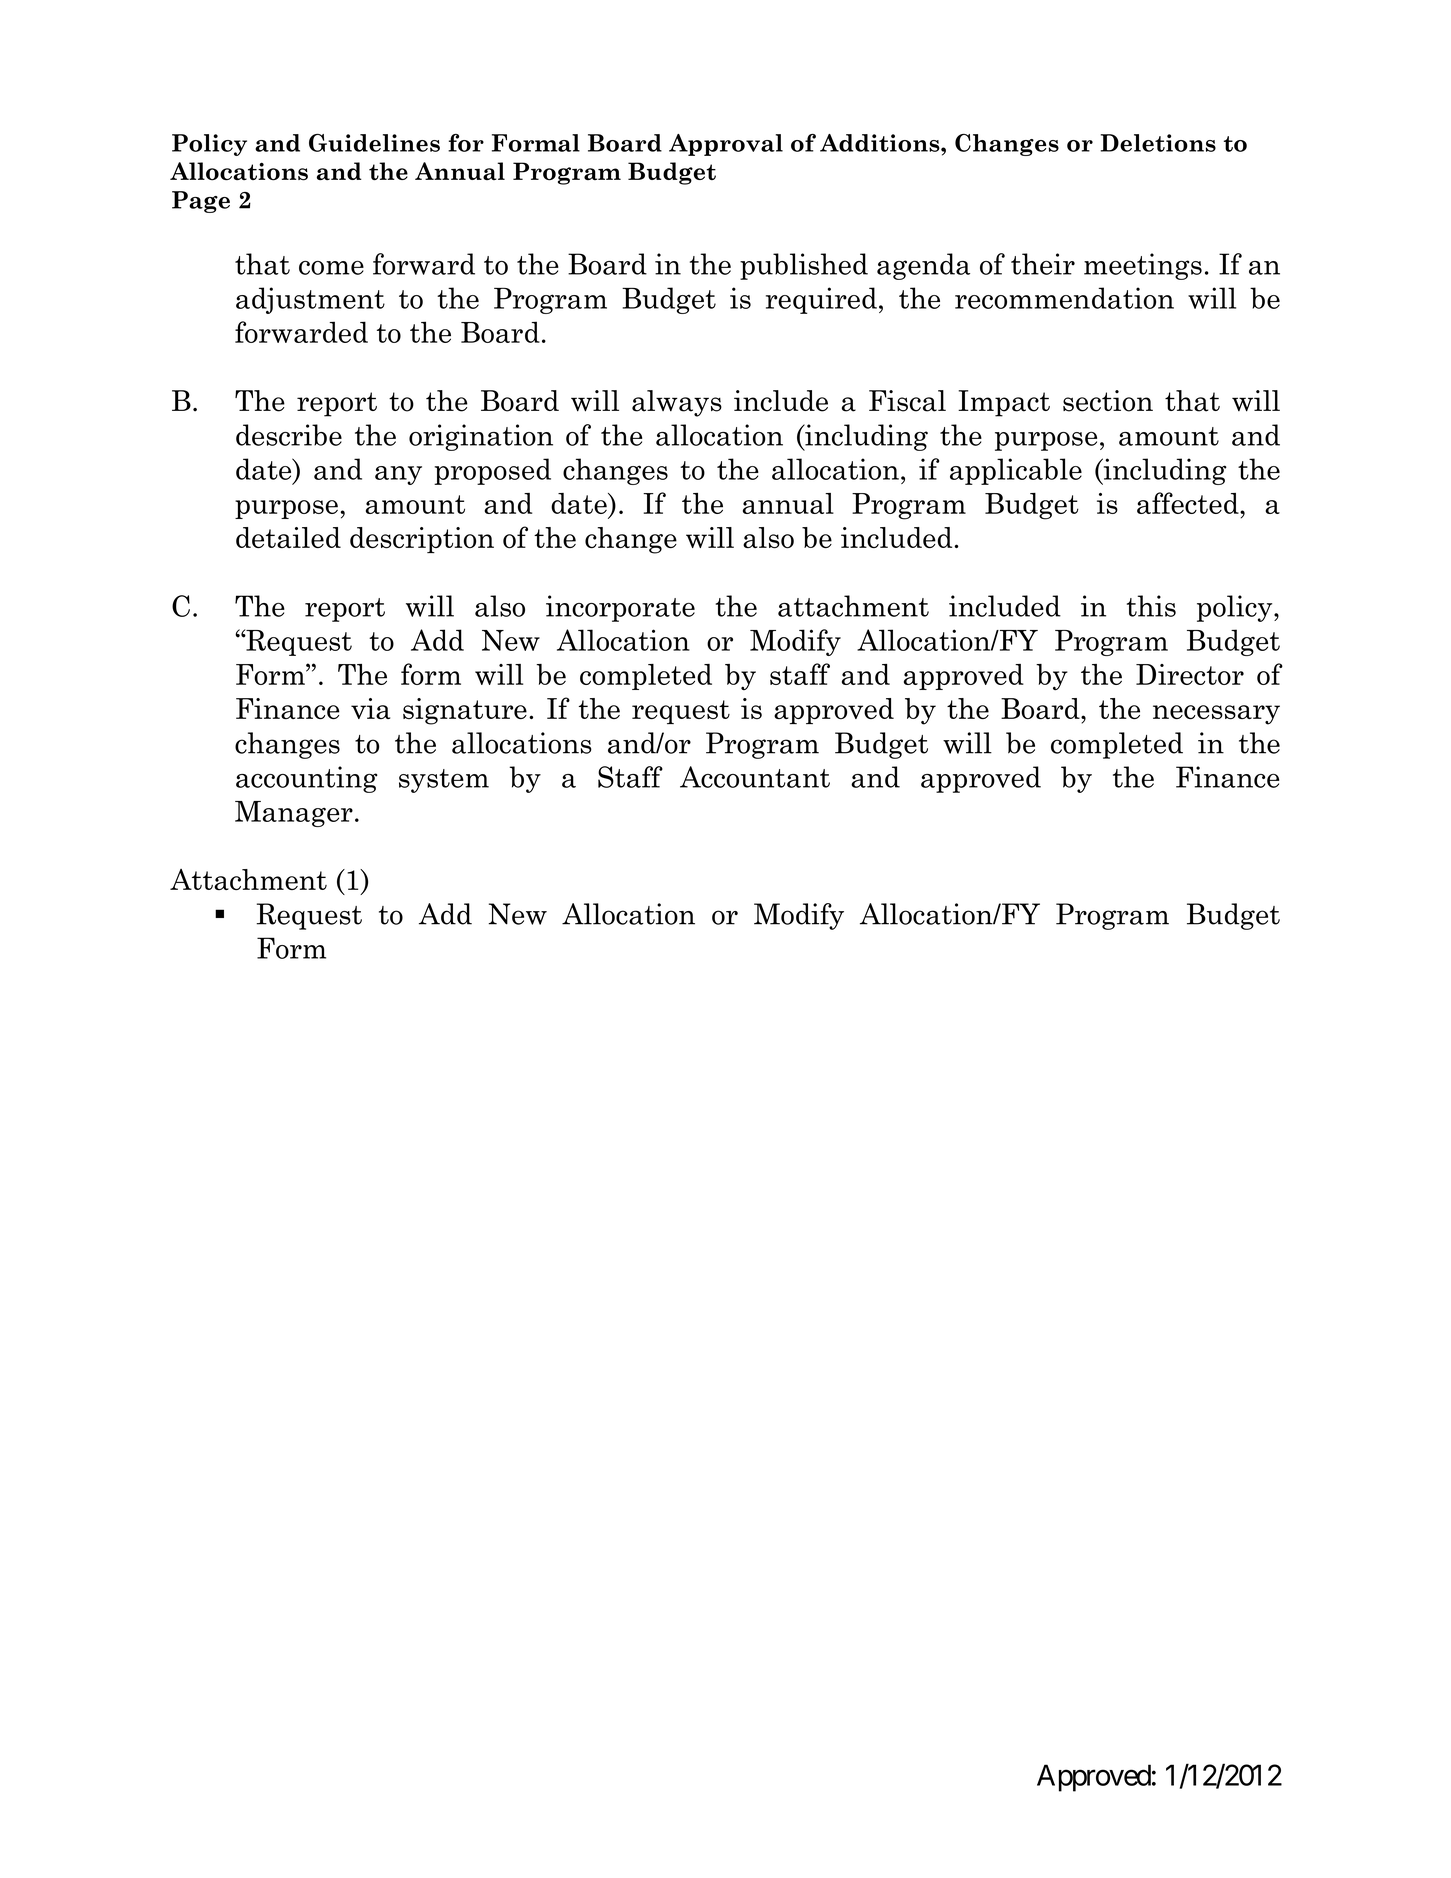  What do you see at coordinates (1158, 143) in the screenshot?
I see `Deletions` at bounding box center [1158, 143].
